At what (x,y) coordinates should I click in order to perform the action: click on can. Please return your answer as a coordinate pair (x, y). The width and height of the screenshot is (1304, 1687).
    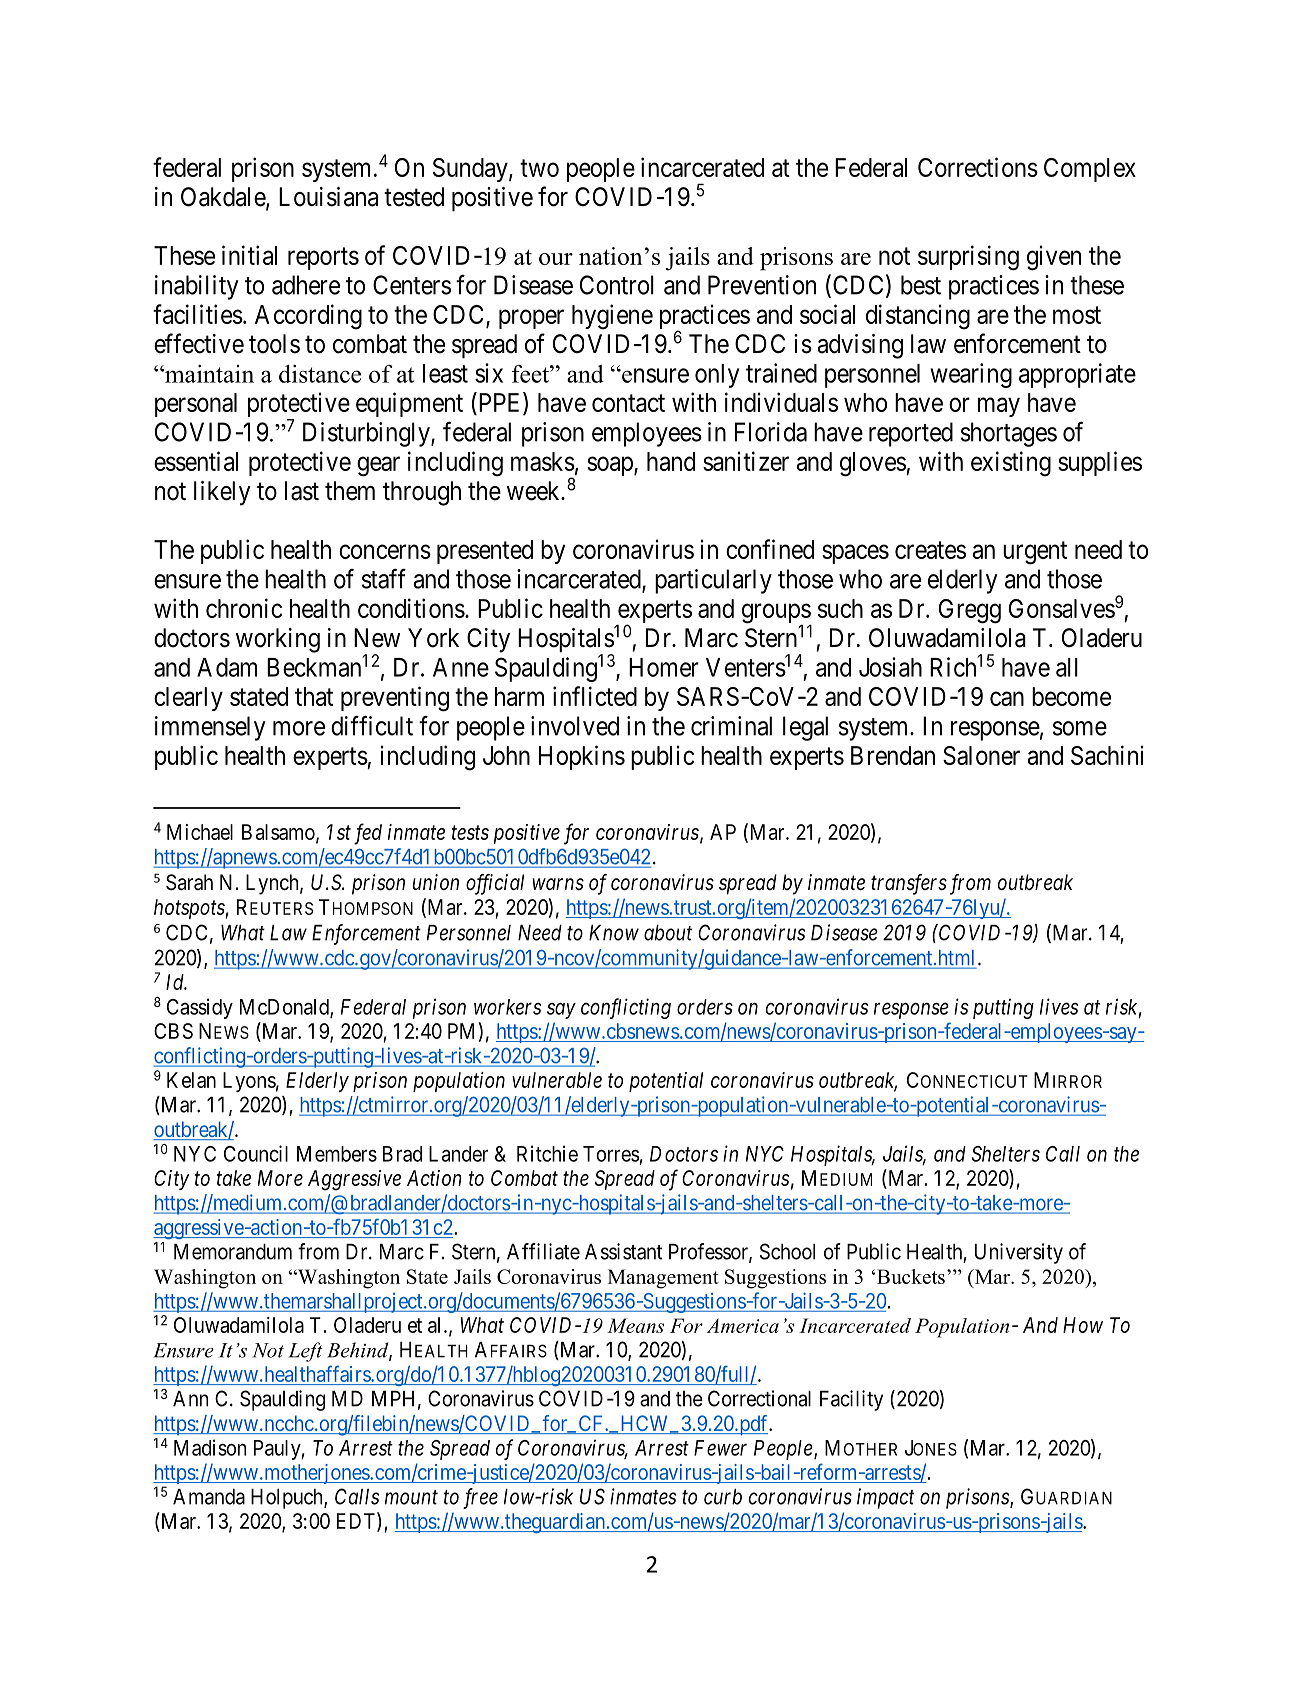
    Looking at the image, I should click on (1007, 699).
